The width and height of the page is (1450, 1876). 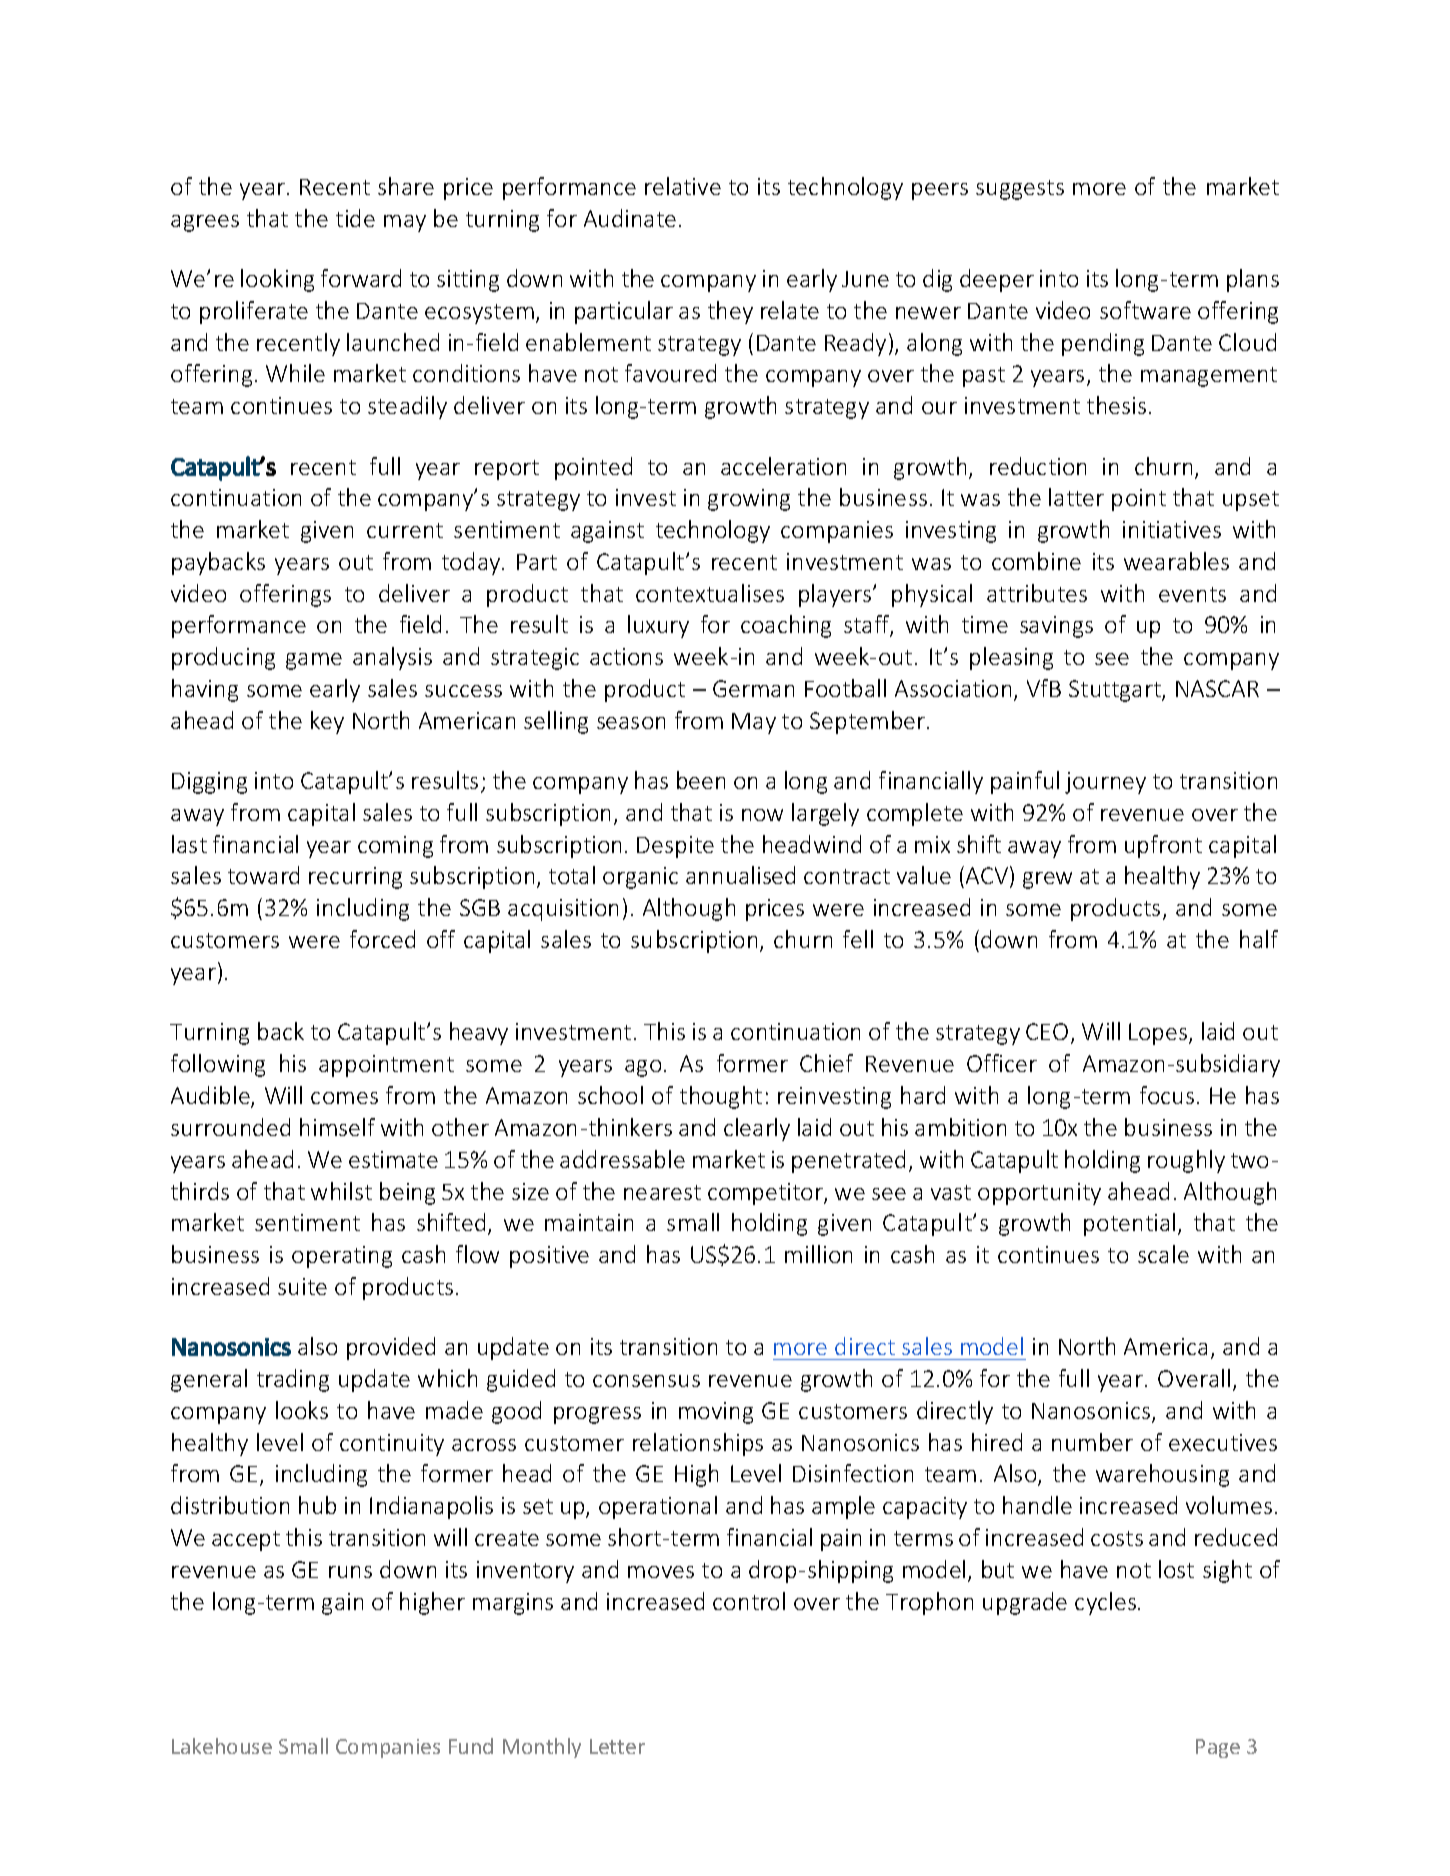 I want to click on now, so click(x=762, y=815).
